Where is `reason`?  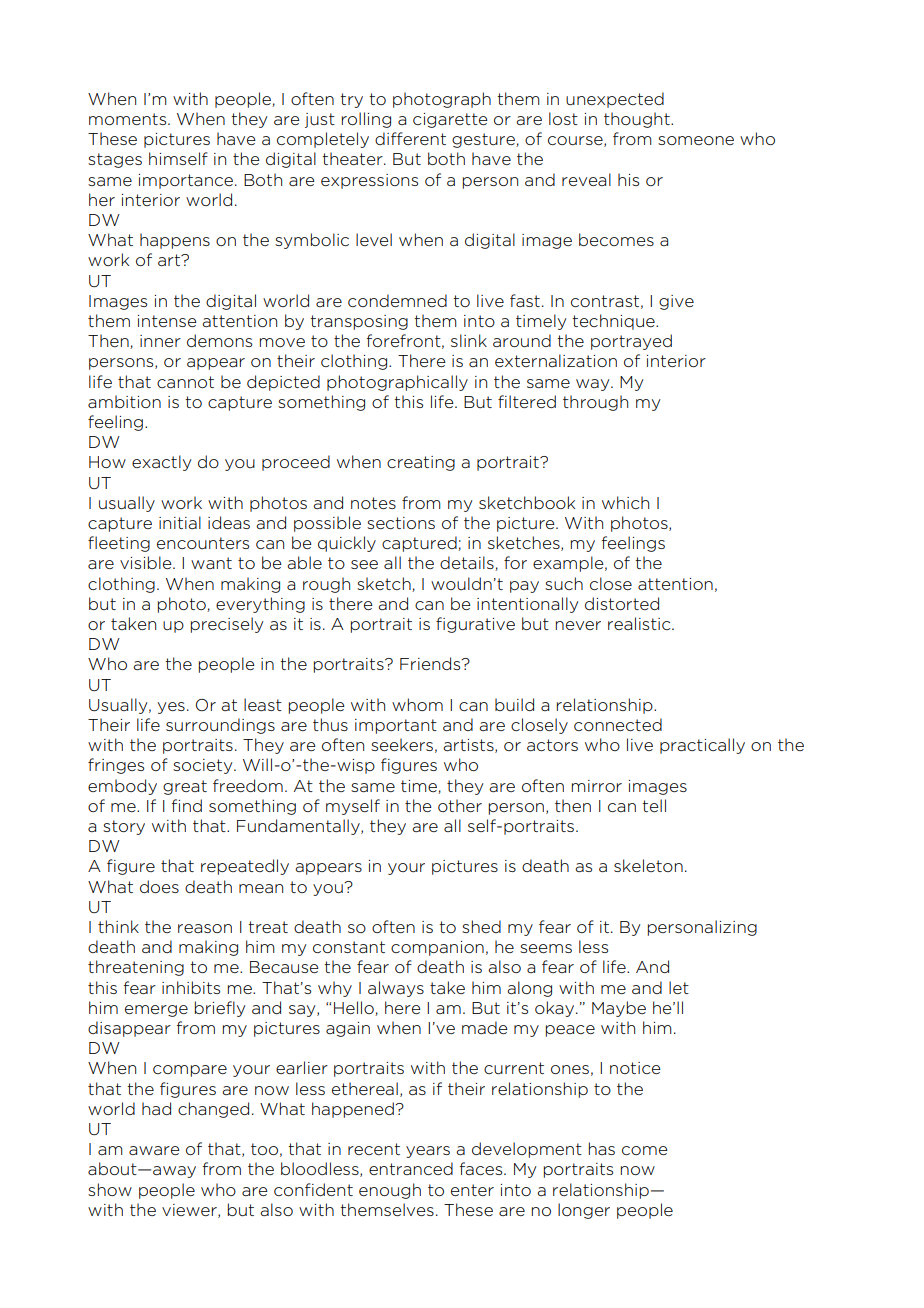
reason is located at coordinates (205, 928).
